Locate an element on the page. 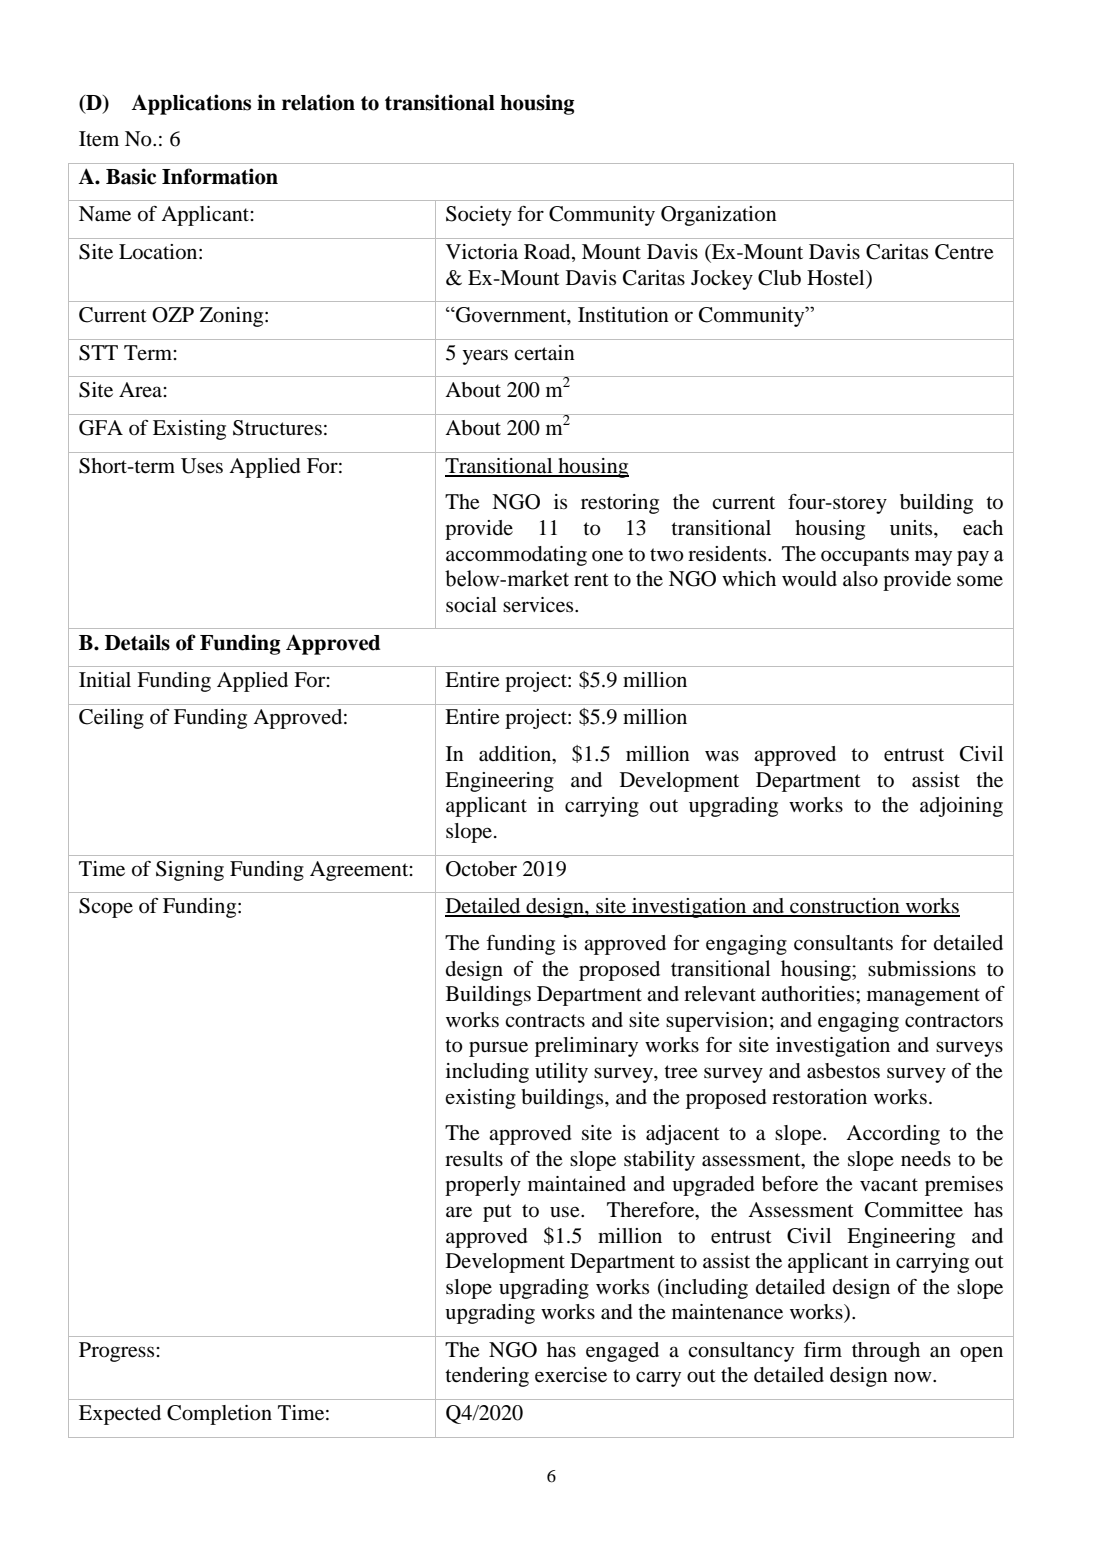  Hostel is located at coordinates (837, 278).
